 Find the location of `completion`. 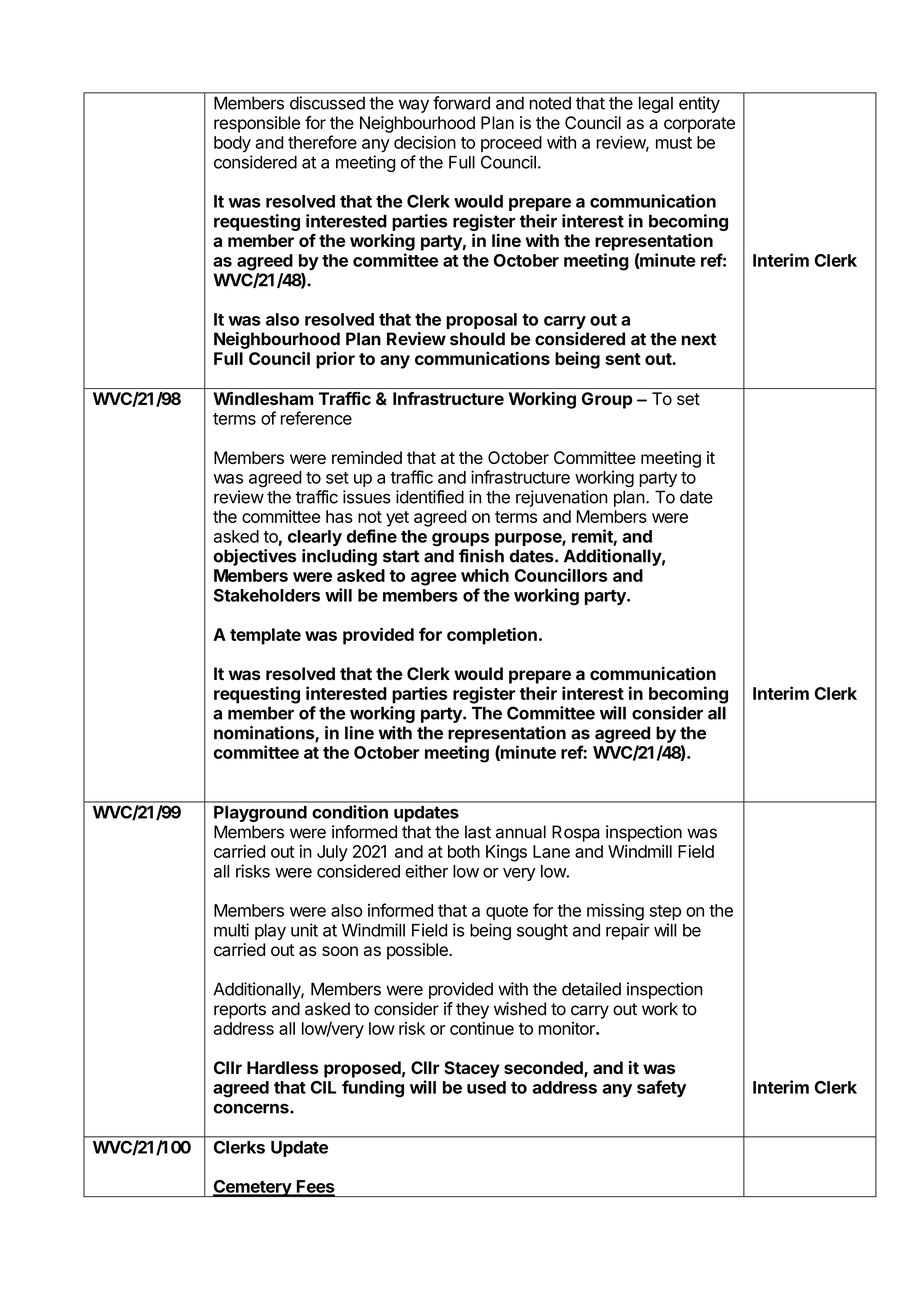

completion is located at coordinates (492, 636).
